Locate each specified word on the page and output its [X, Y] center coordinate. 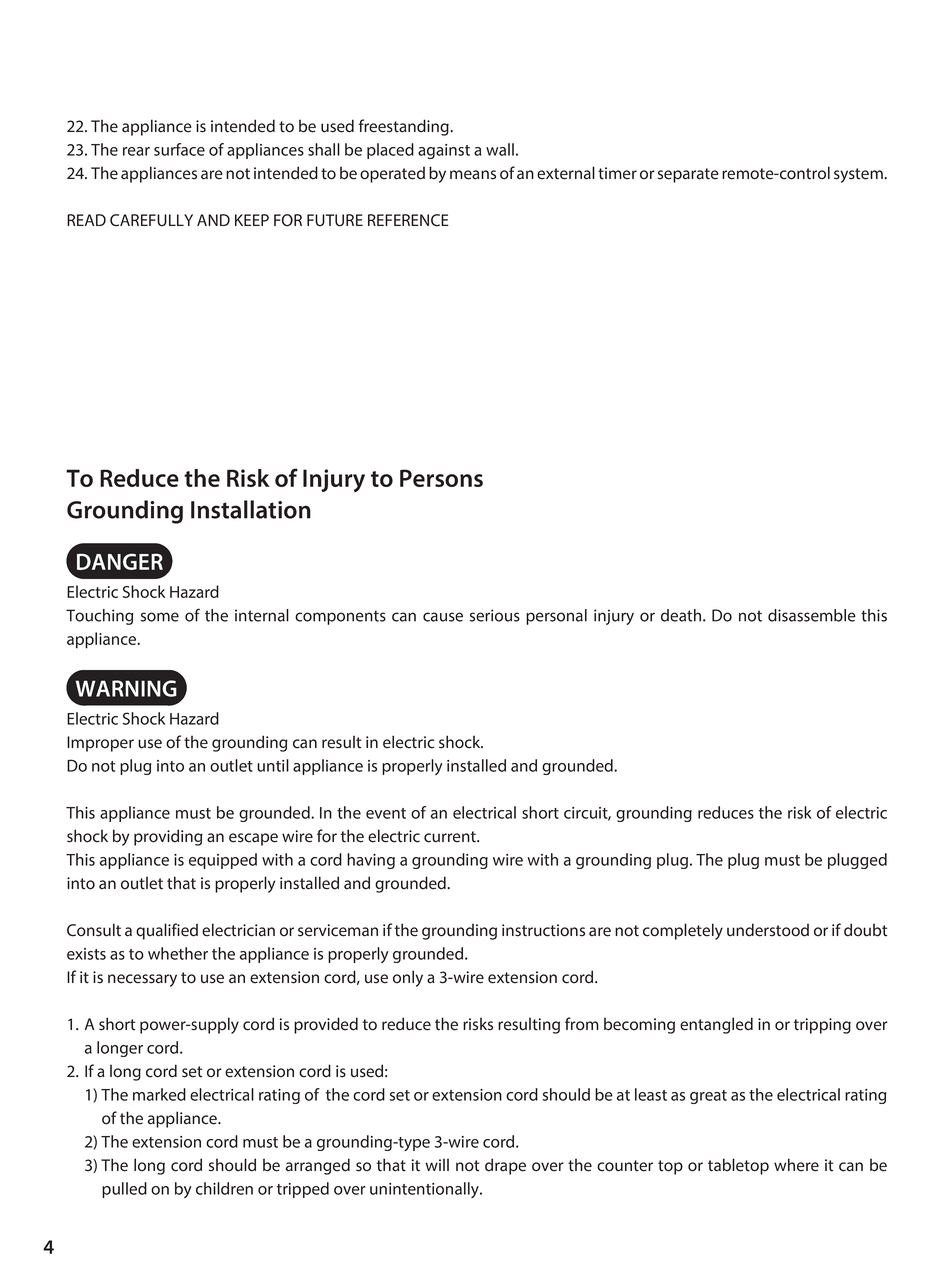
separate [688, 175]
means [473, 175]
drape [505, 1166]
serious [495, 615]
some [160, 617]
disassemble [812, 615]
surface [179, 149]
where [796, 1165]
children [224, 1188]
